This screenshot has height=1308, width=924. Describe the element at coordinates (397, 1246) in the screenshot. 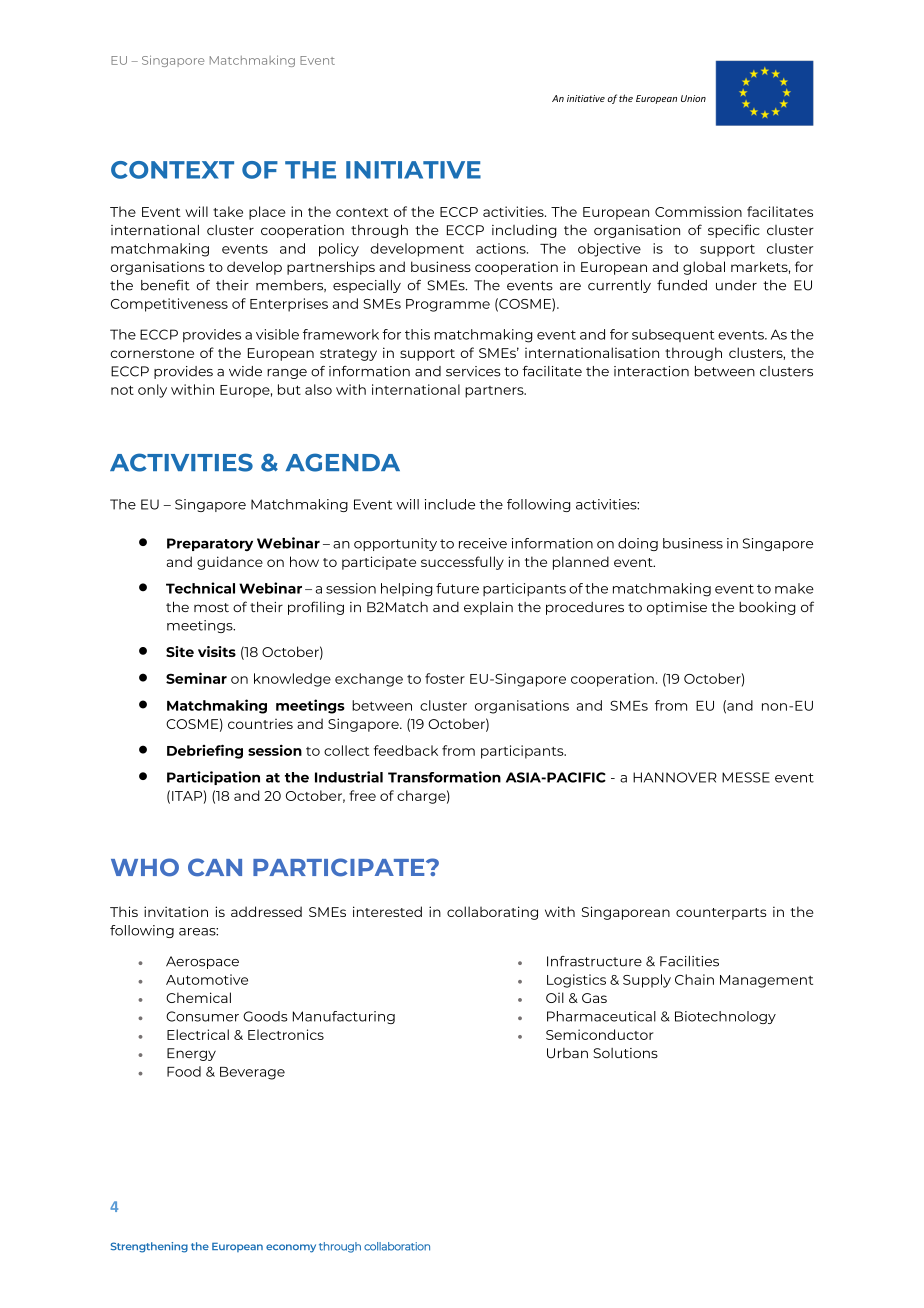

I see `collaboration` at that location.
